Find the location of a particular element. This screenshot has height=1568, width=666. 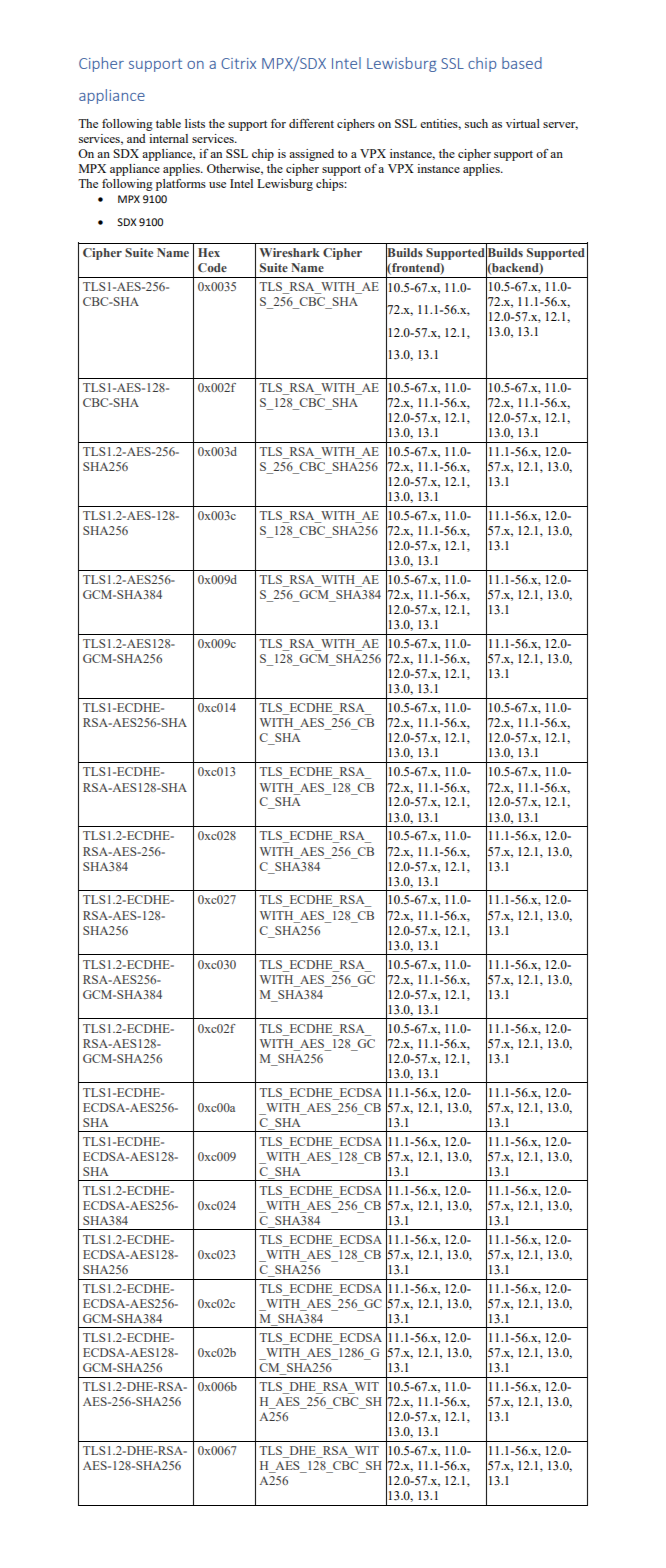

different is located at coordinates (311, 123).
